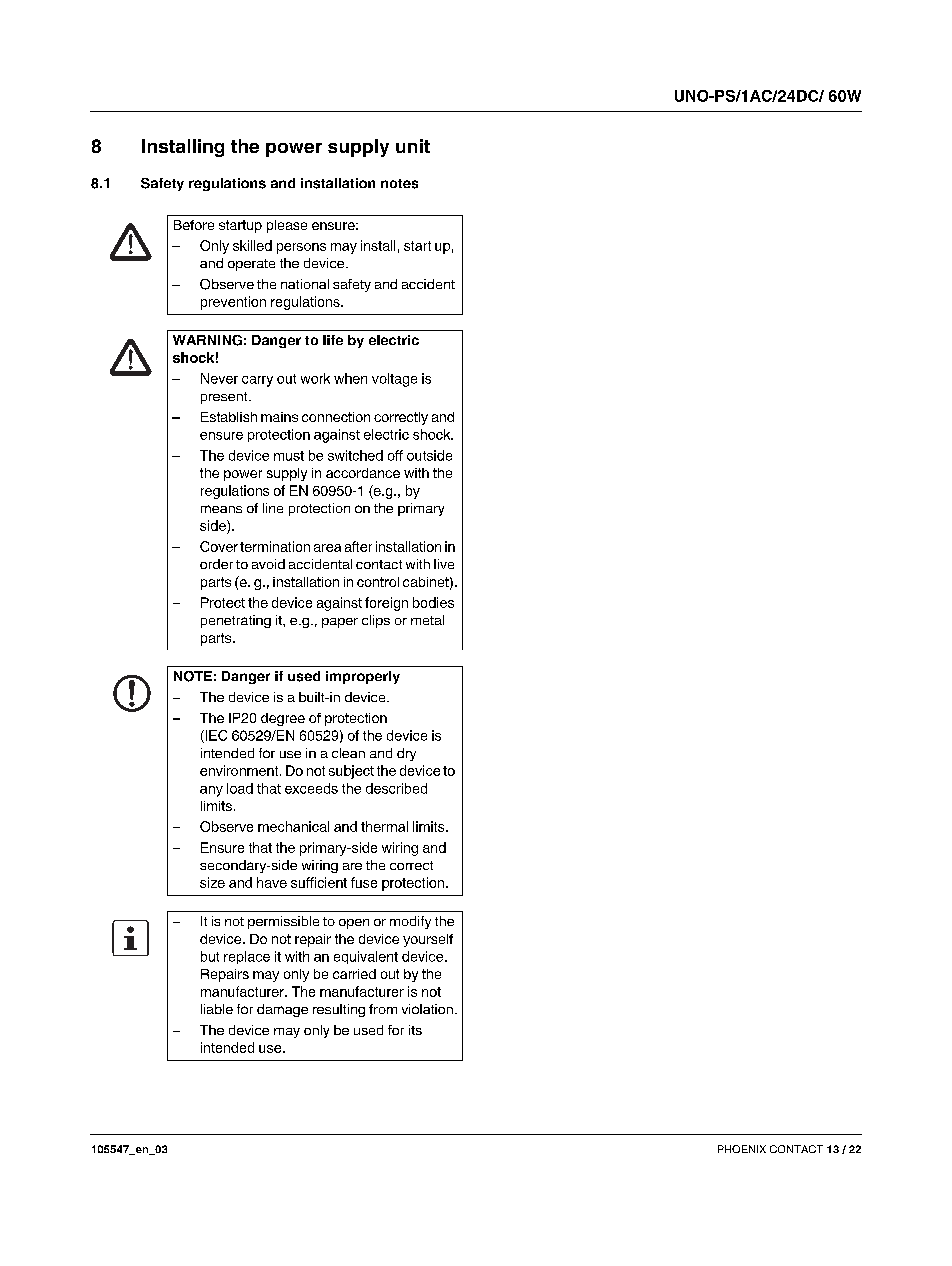  I want to click on damage, so click(282, 1010).
